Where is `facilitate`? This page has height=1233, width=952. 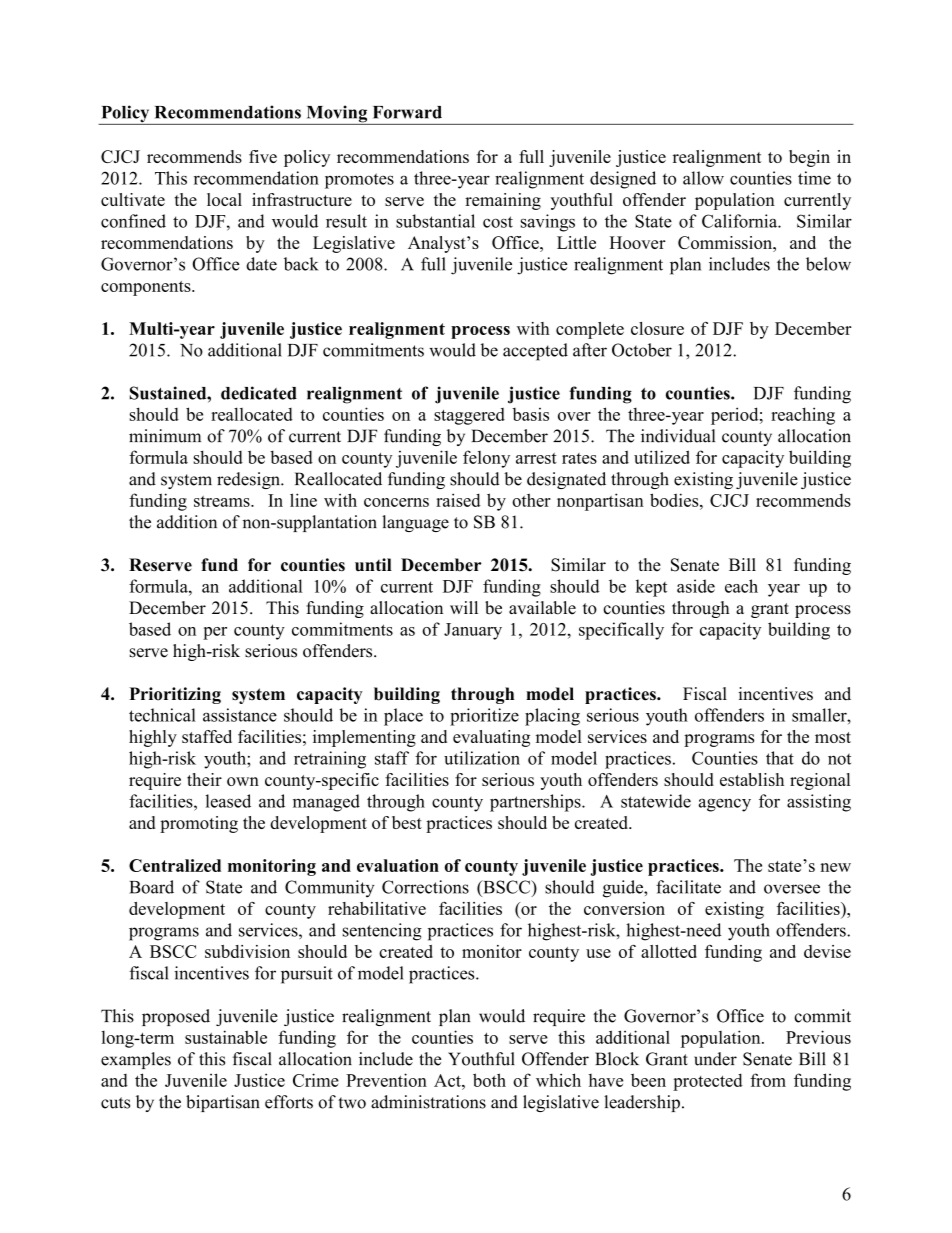 facilitate is located at coordinates (688, 887).
